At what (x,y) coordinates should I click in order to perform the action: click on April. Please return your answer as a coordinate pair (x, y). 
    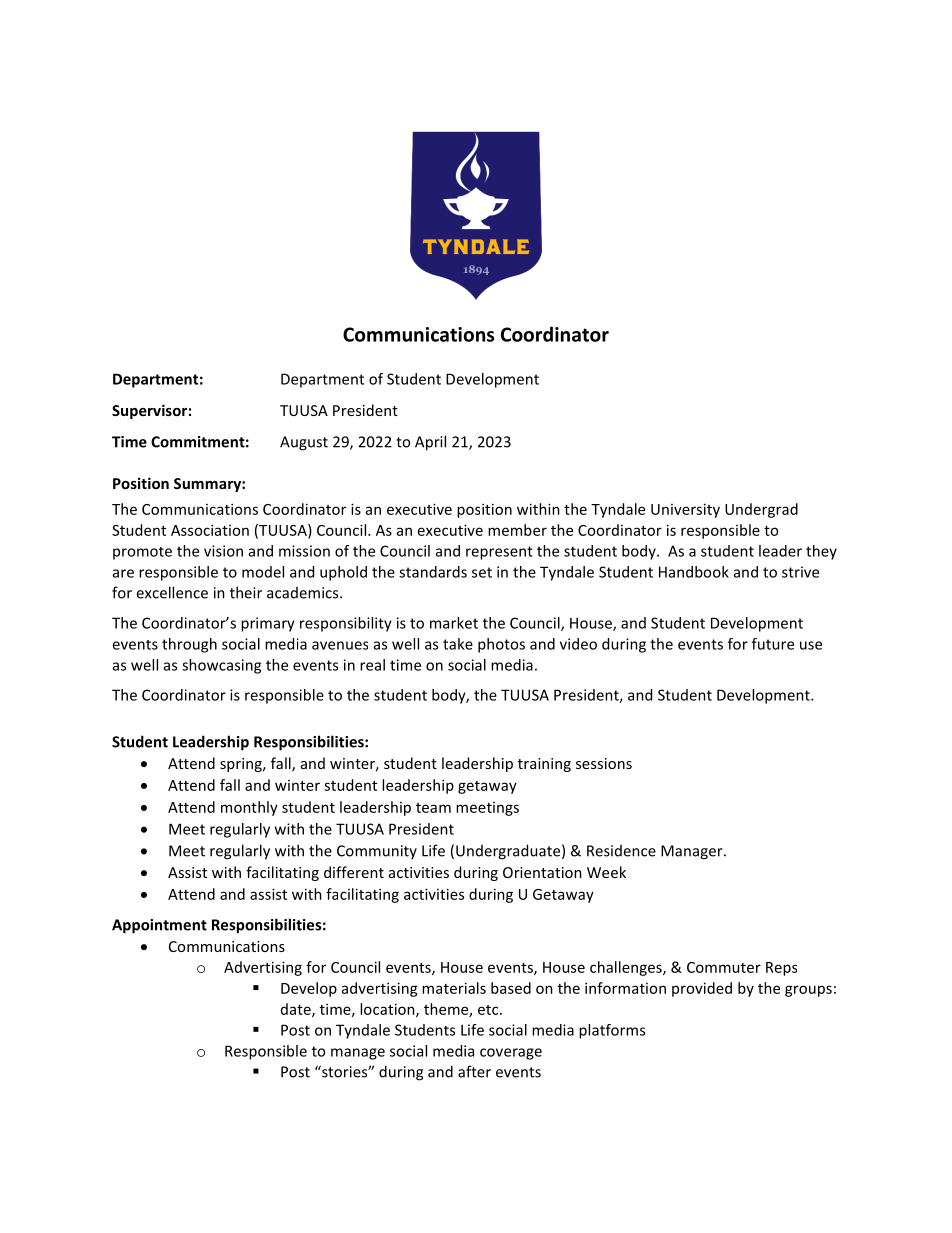
    Looking at the image, I should click on (430, 443).
